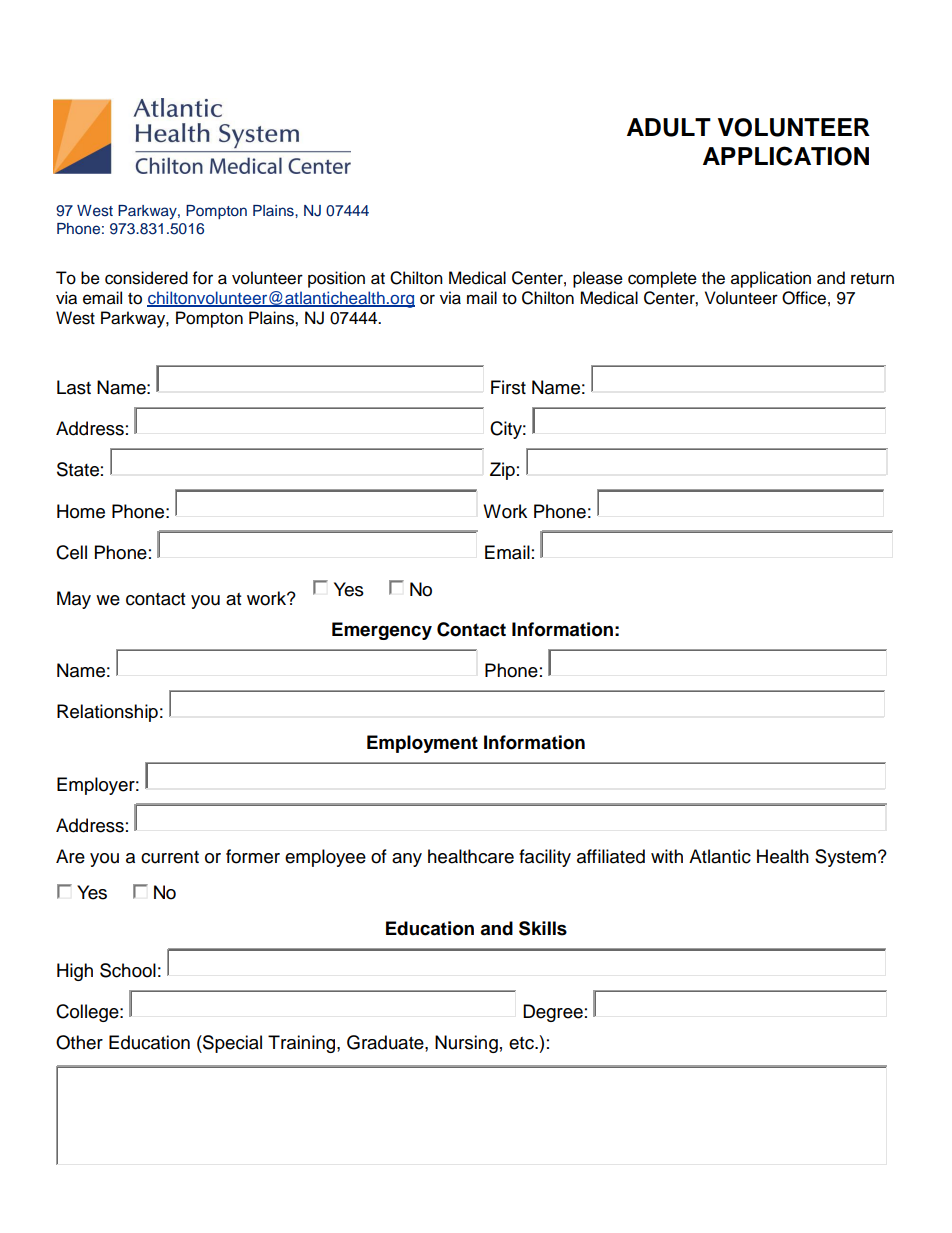  What do you see at coordinates (231, 1044) in the screenshot?
I see `Special` at bounding box center [231, 1044].
